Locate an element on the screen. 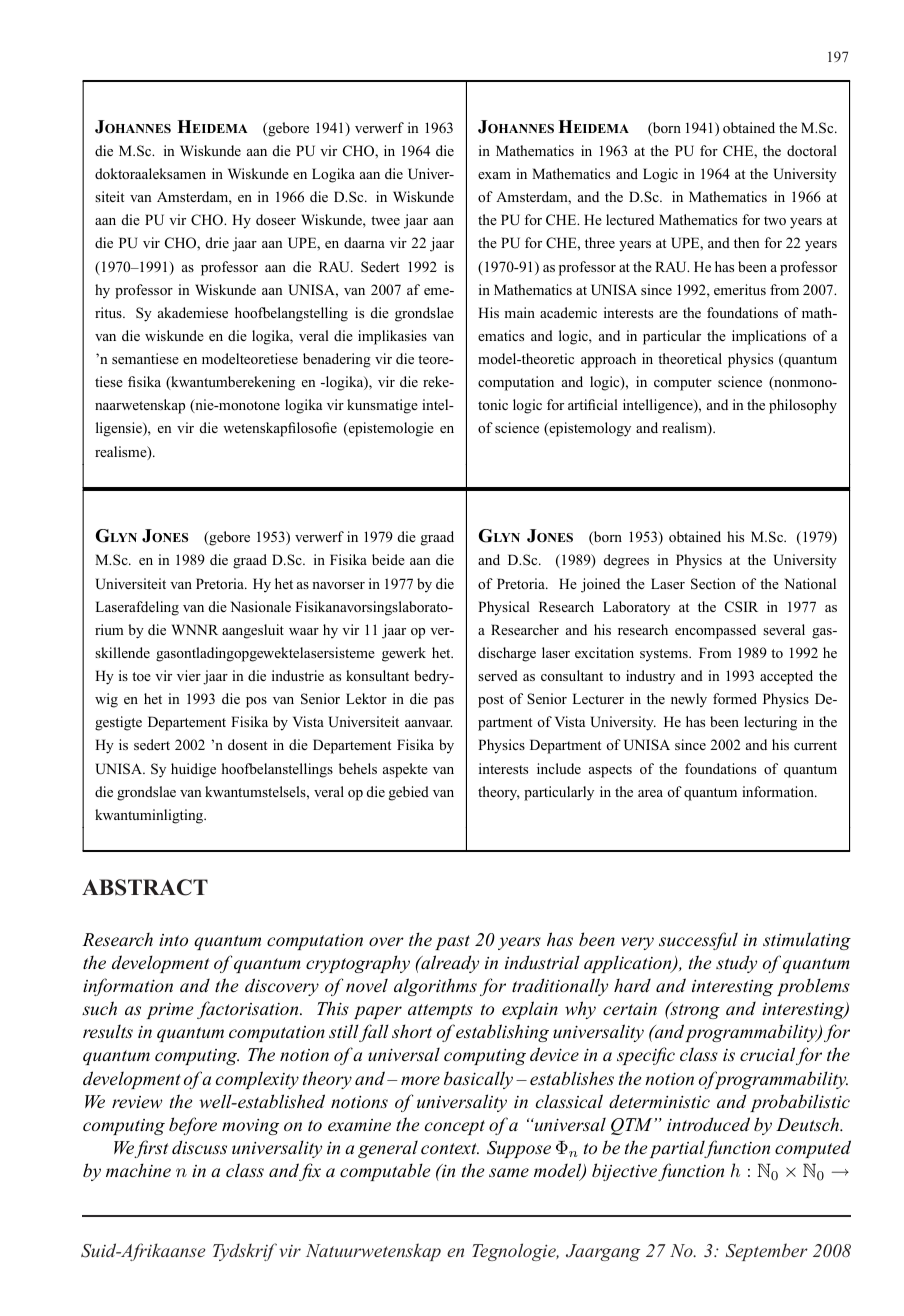  computer is located at coordinates (683, 384).
